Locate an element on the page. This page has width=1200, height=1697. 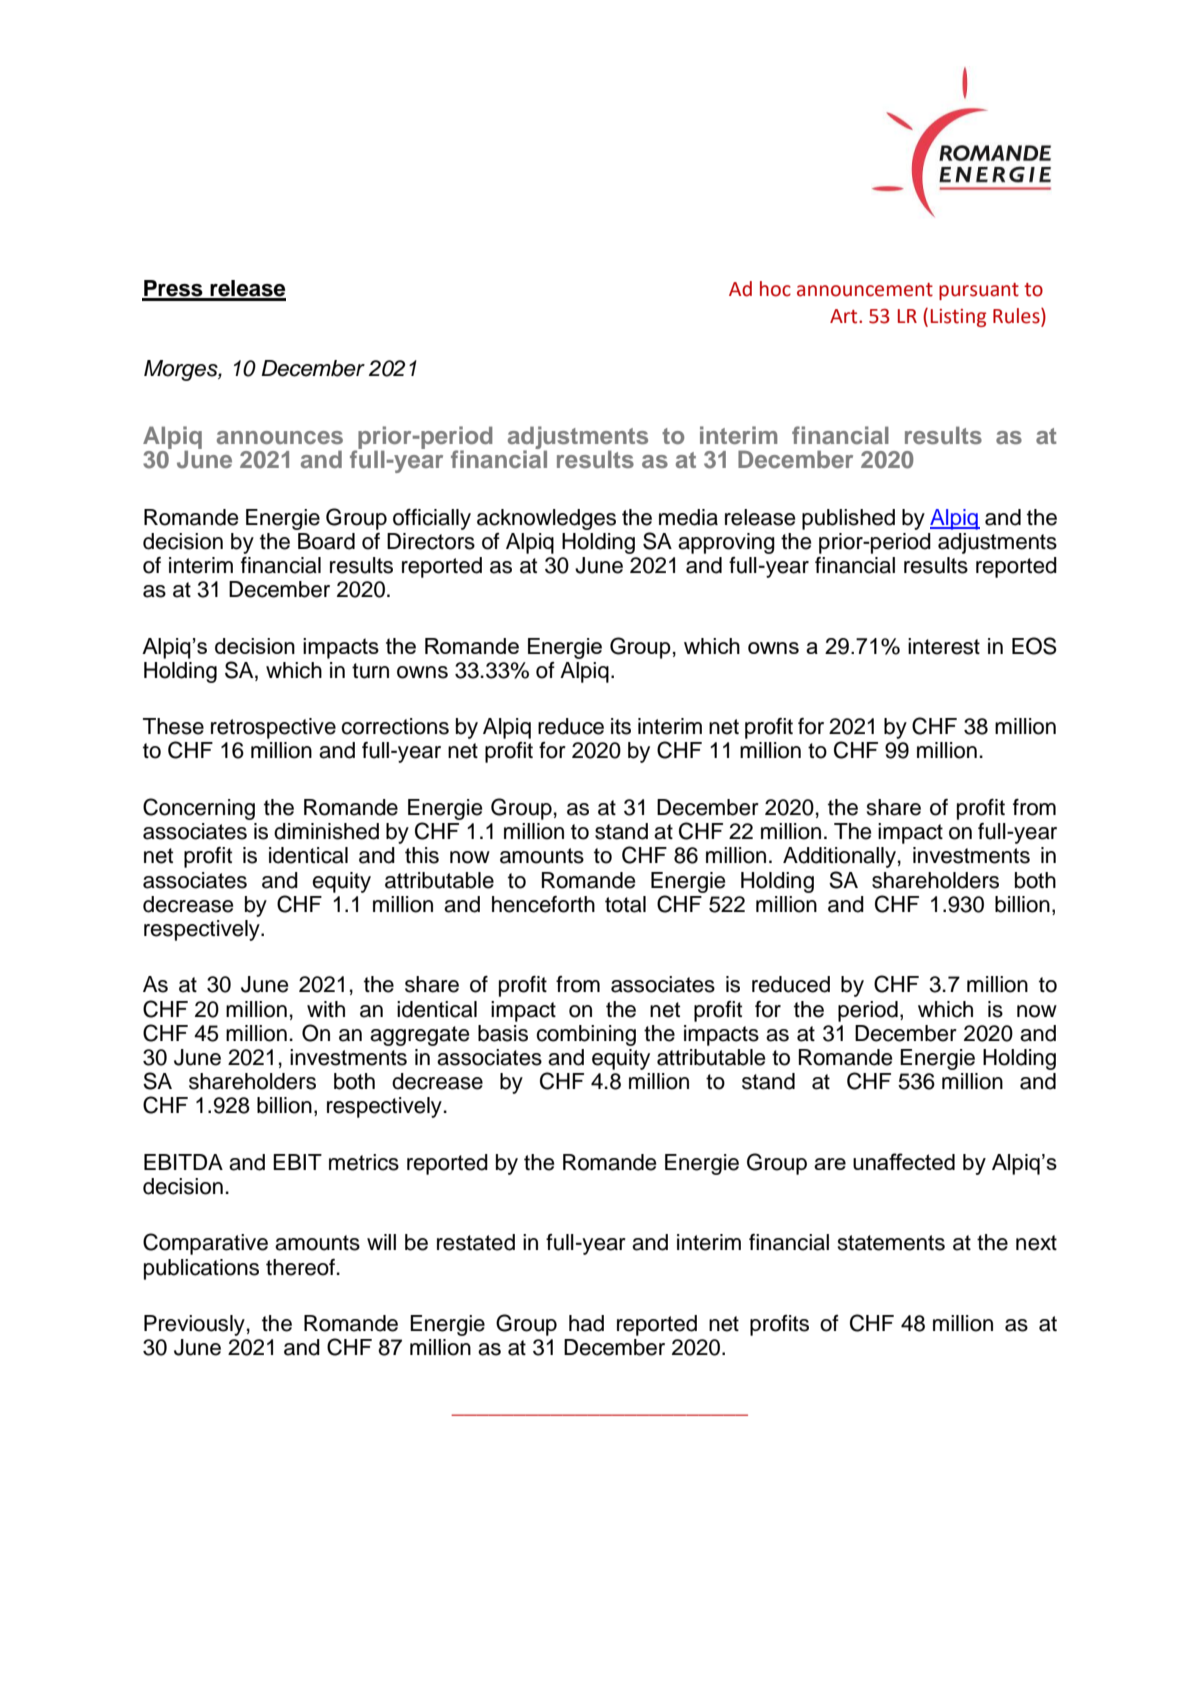
hoc is located at coordinates (775, 289).
